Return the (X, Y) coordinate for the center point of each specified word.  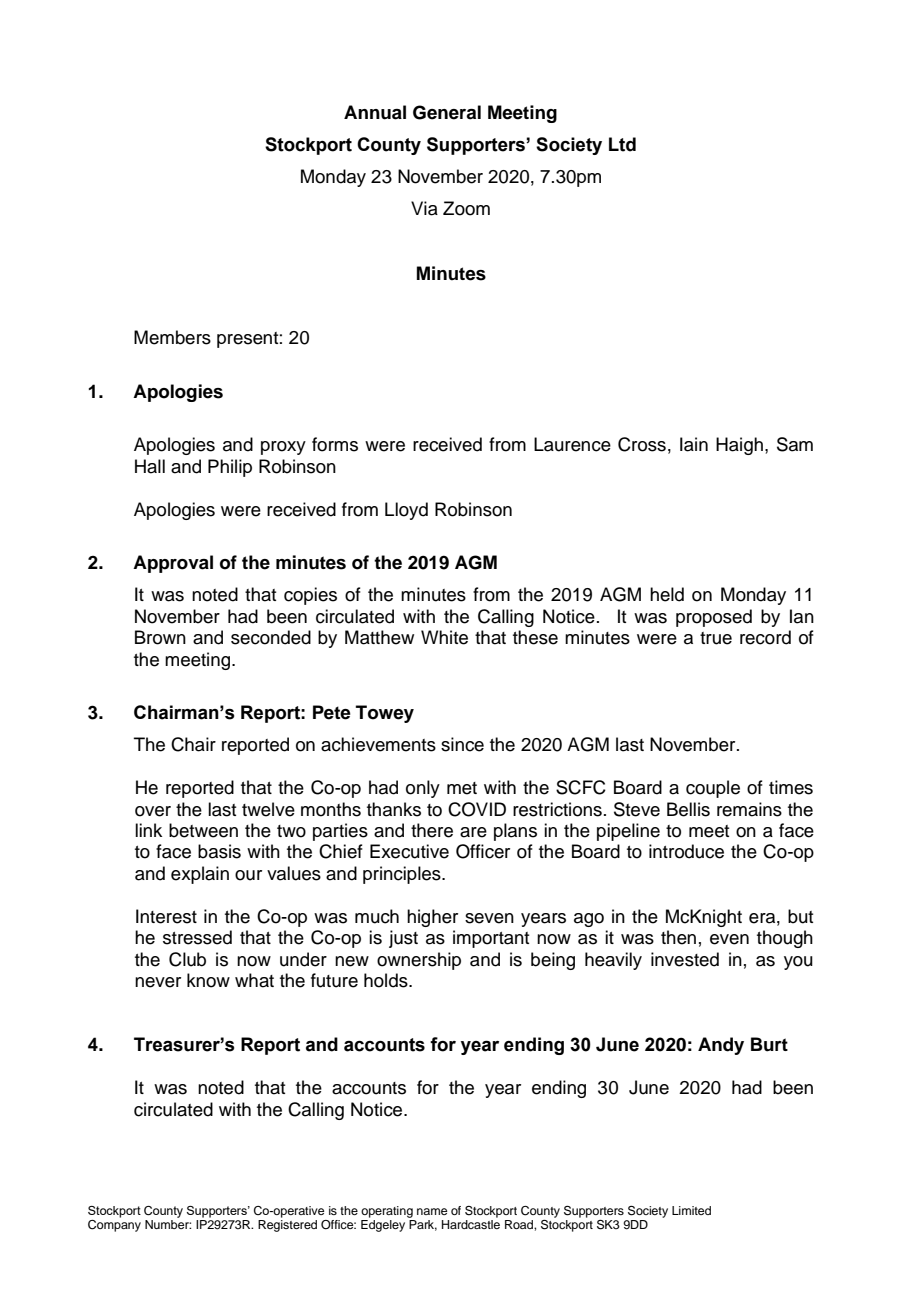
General (447, 112)
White (444, 637)
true (716, 638)
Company (114, 1224)
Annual (375, 112)
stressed (197, 937)
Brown (160, 637)
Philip (230, 468)
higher (432, 918)
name (432, 1211)
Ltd (622, 144)
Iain (694, 444)
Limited (691, 1210)
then (678, 937)
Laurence (572, 444)
